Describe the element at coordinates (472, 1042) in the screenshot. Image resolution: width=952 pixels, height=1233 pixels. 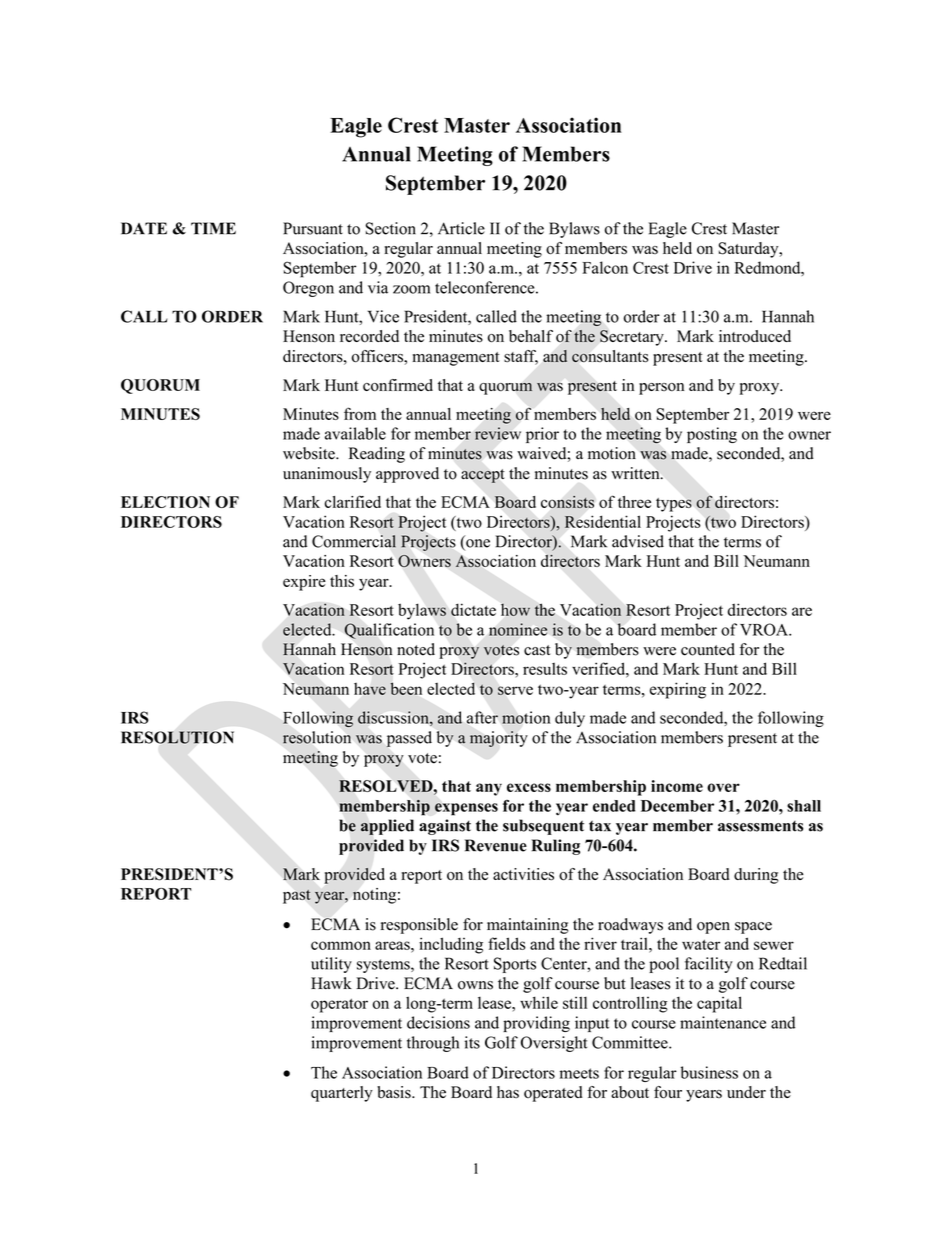
I see `its` at that location.
